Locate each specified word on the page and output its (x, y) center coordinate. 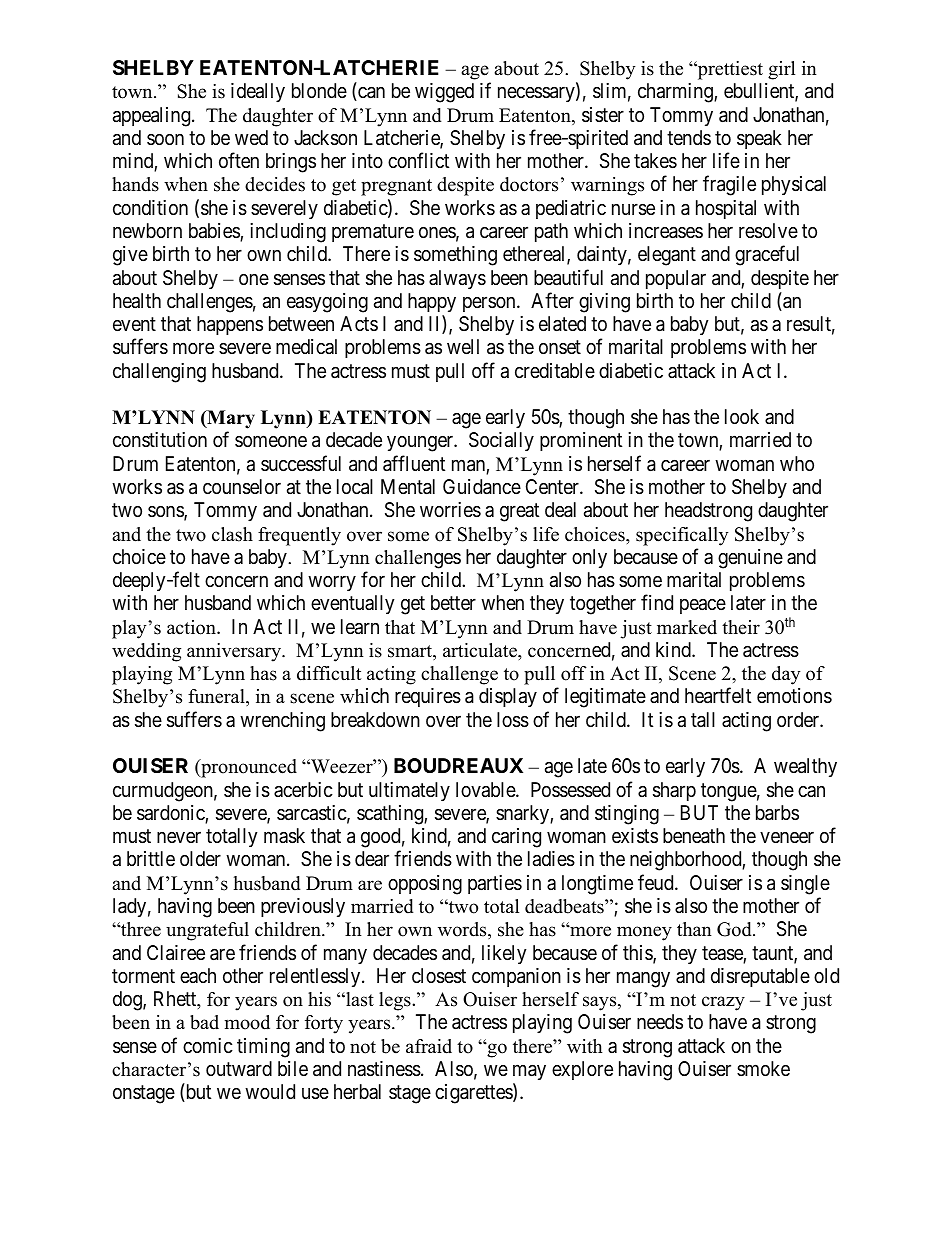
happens (230, 325)
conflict (418, 160)
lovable (486, 790)
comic (208, 1045)
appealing (153, 117)
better (453, 602)
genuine (750, 559)
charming (676, 93)
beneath (694, 836)
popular (676, 279)
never (179, 837)
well (463, 346)
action (192, 627)
